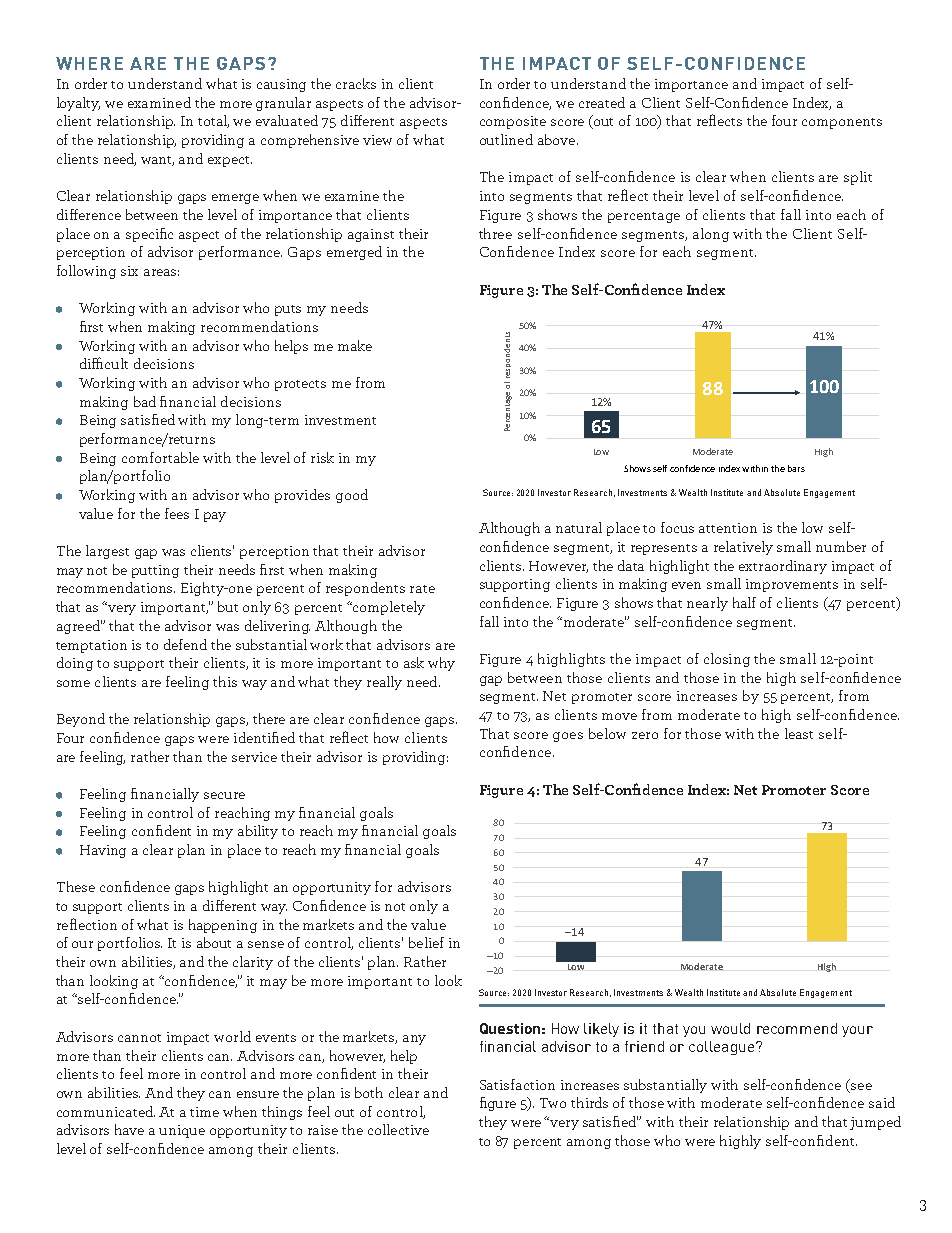 The width and height of the document is (952, 1233). Describe the element at coordinates (842, 123) in the document. I see `components` at that location.
